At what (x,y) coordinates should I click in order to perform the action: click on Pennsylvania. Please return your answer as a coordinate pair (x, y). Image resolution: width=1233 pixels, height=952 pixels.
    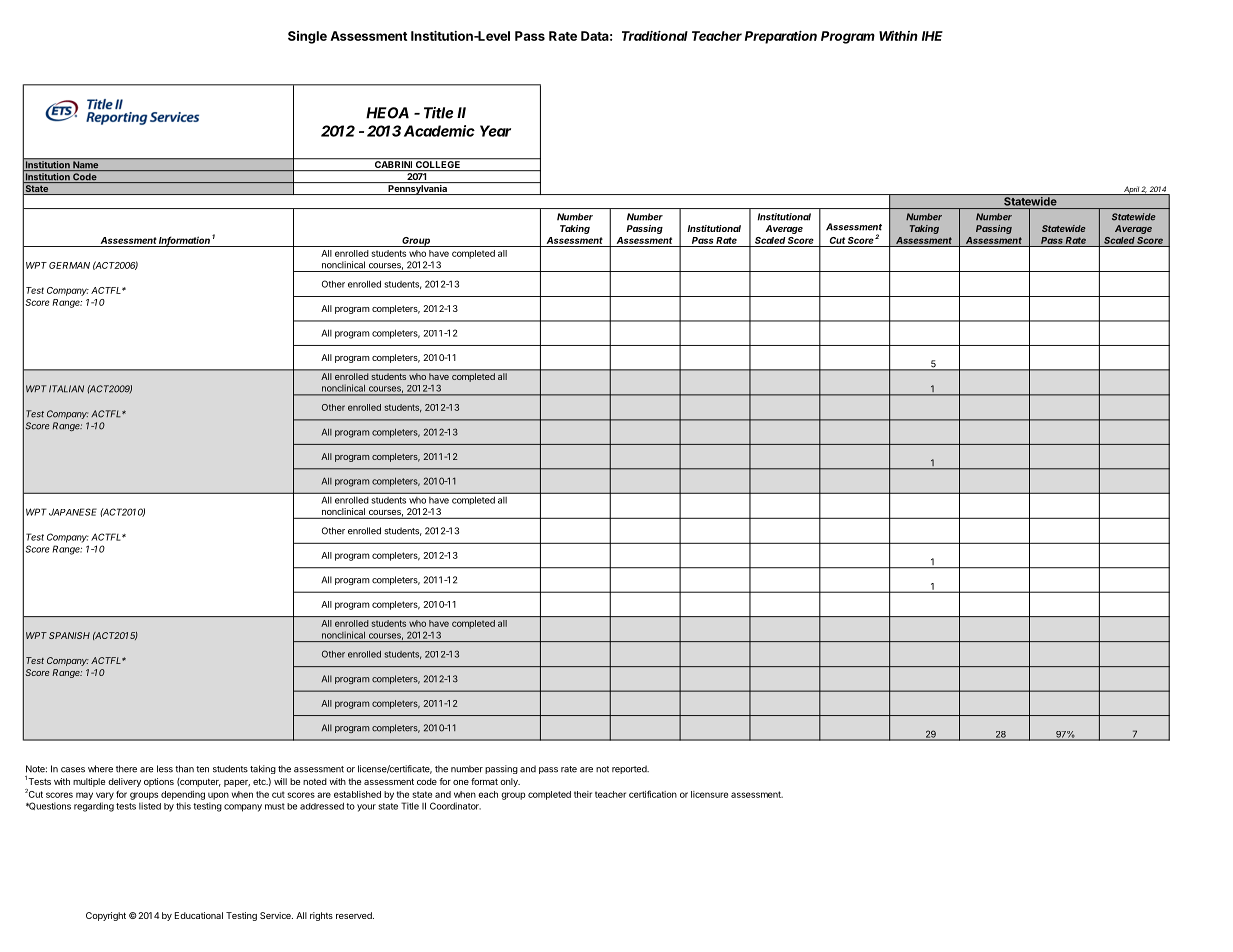
    Looking at the image, I should click on (417, 190).
